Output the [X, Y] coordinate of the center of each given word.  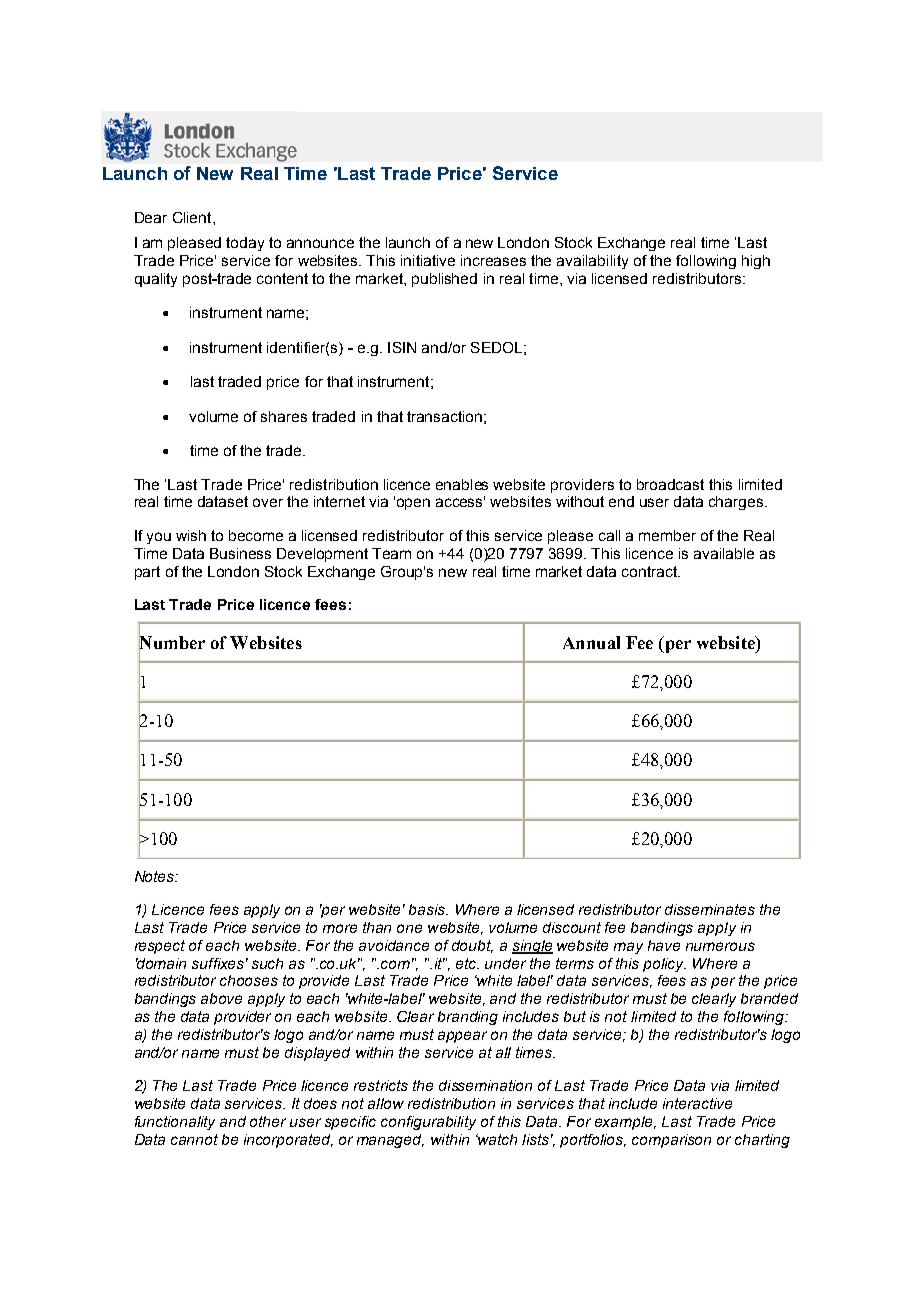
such [267, 963]
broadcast [670, 484]
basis [428, 909]
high [756, 262]
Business [240, 553]
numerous [720, 946]
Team [391, 553]
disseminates [710, 909]
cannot [194, 1139]
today [245, 244]
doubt [472, 946]
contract [650, 571]
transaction [444, 416]
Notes [156, 876]
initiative [428, 260]
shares [284, 416]
